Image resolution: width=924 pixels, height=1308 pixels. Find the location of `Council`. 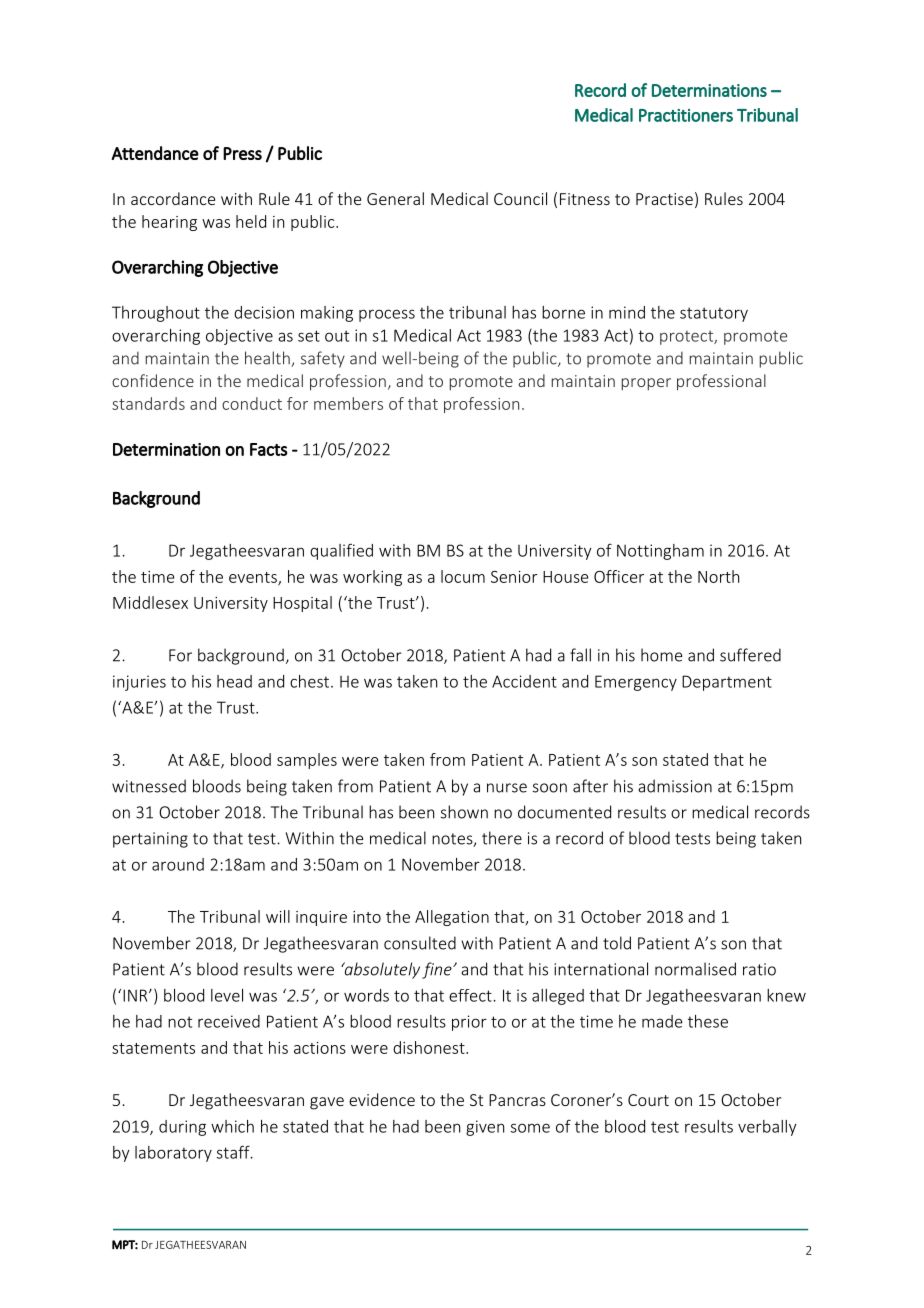

Council is located at coordinates (520, 198).
